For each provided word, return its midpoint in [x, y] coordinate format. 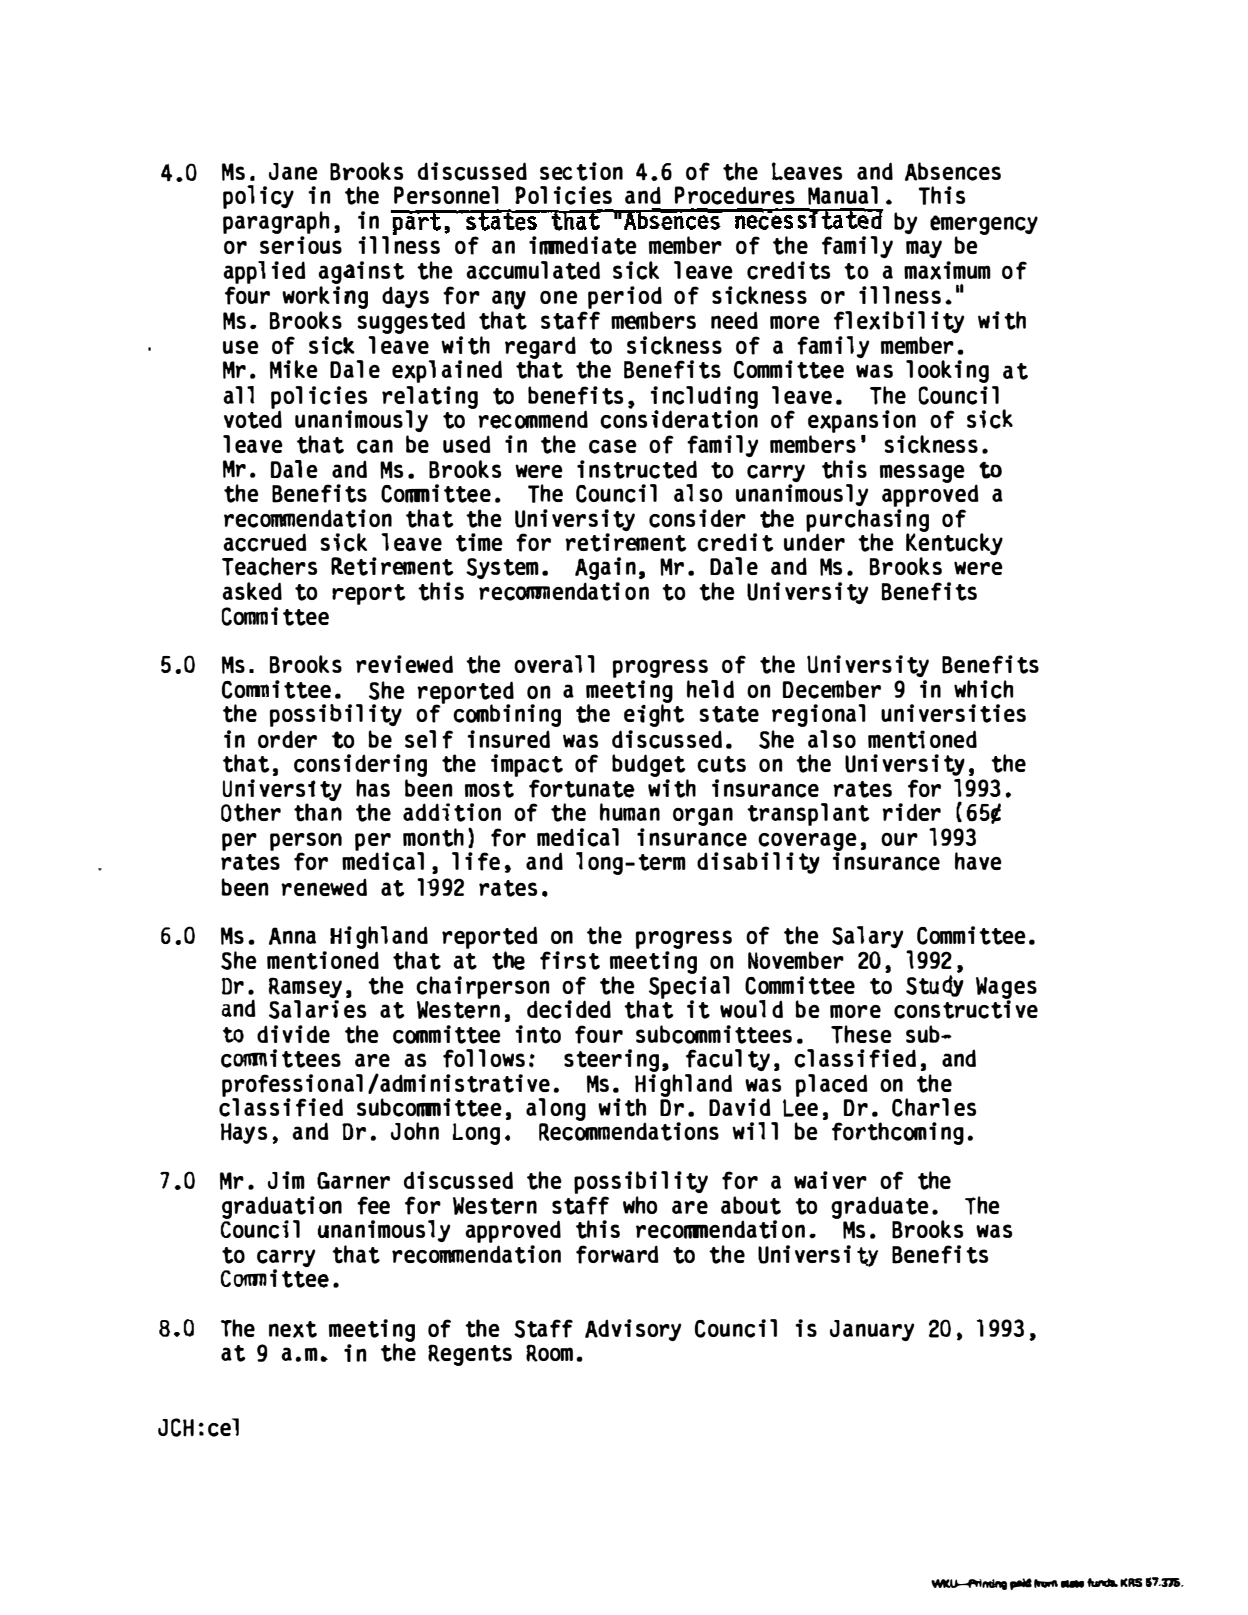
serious [301, 245]
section [581, 171]
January [872, 1330]
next [293, 1329]
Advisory [633, 1330]
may [924, 249]
